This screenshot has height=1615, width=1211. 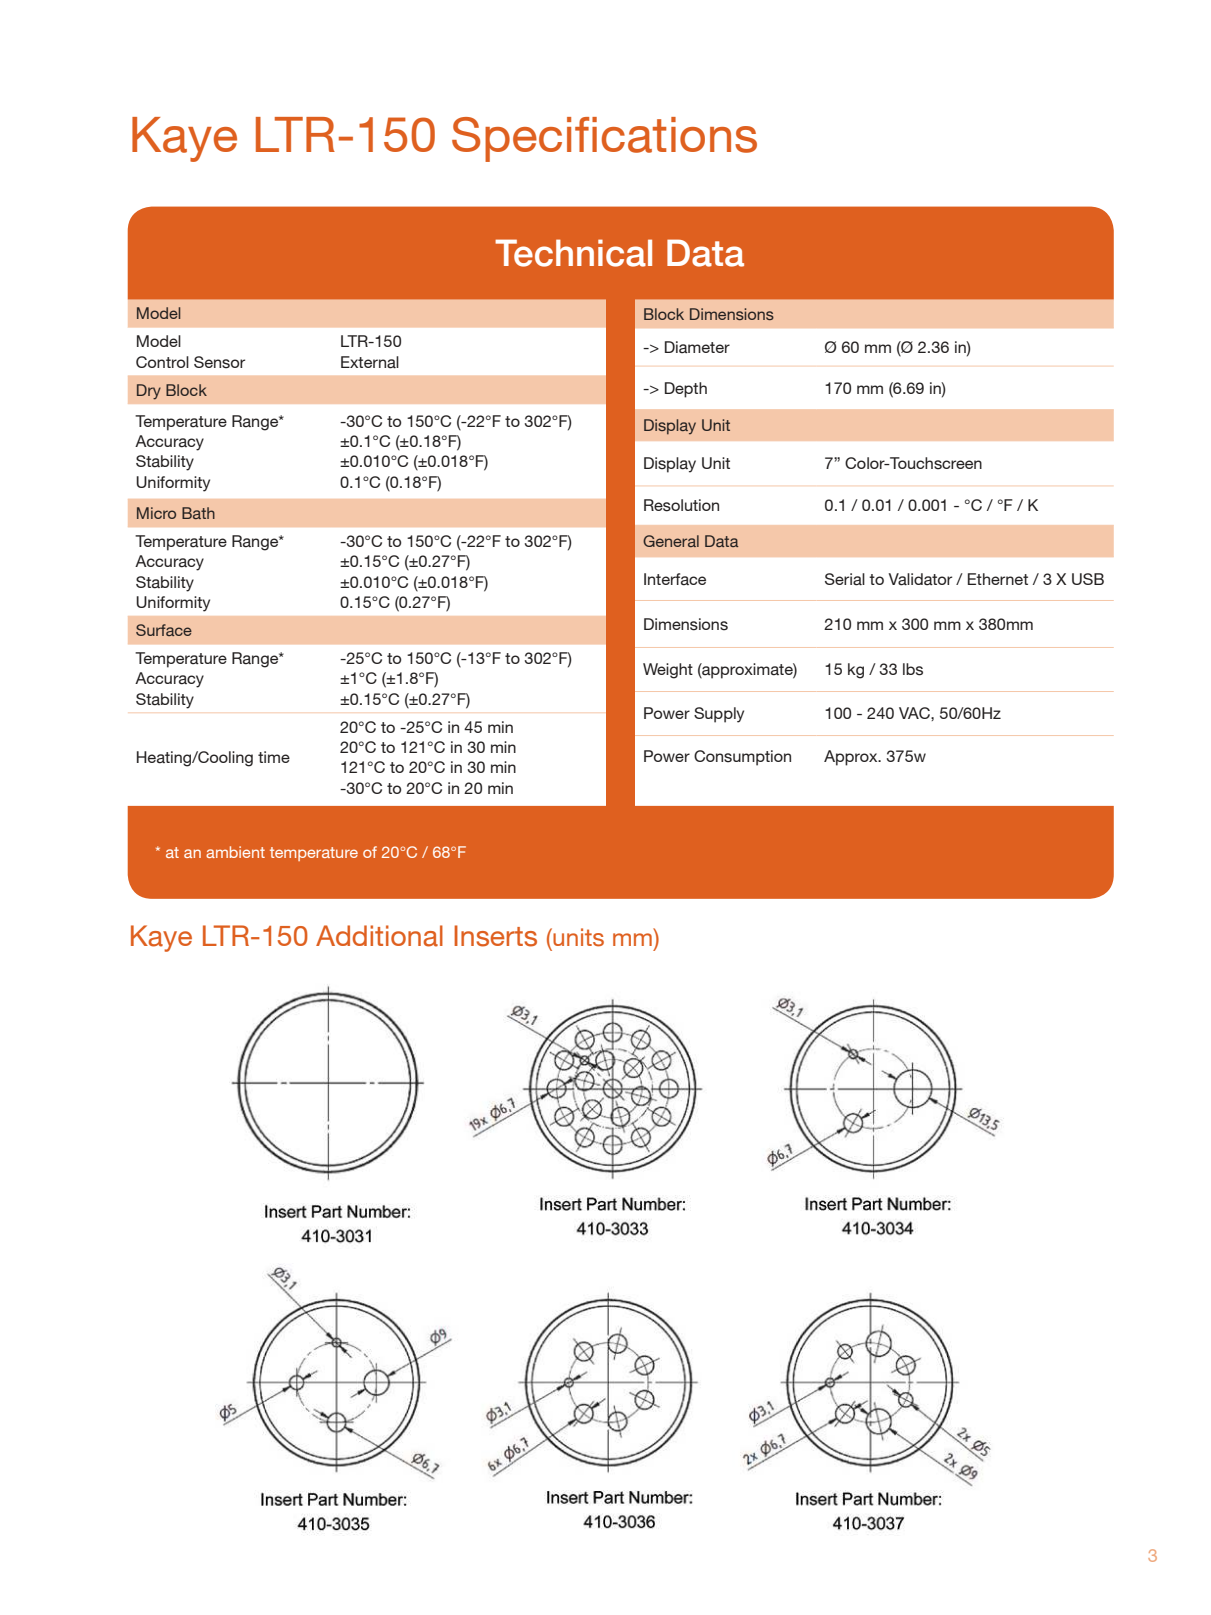 I want to click on Specifications, so click(x=604, y=139).
